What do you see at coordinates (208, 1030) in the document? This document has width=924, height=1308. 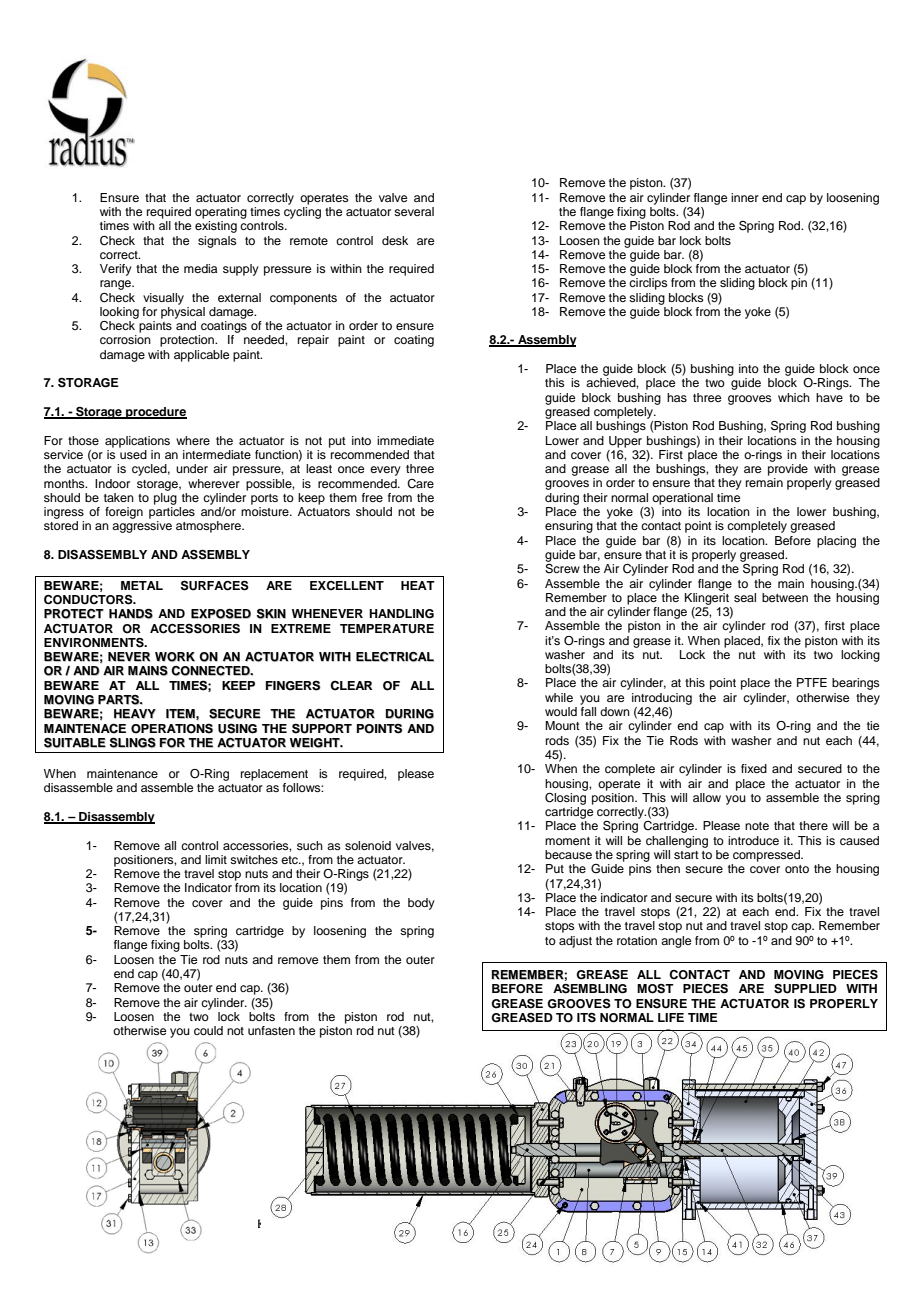 I see `could` at bounding box center [208, 1030].
